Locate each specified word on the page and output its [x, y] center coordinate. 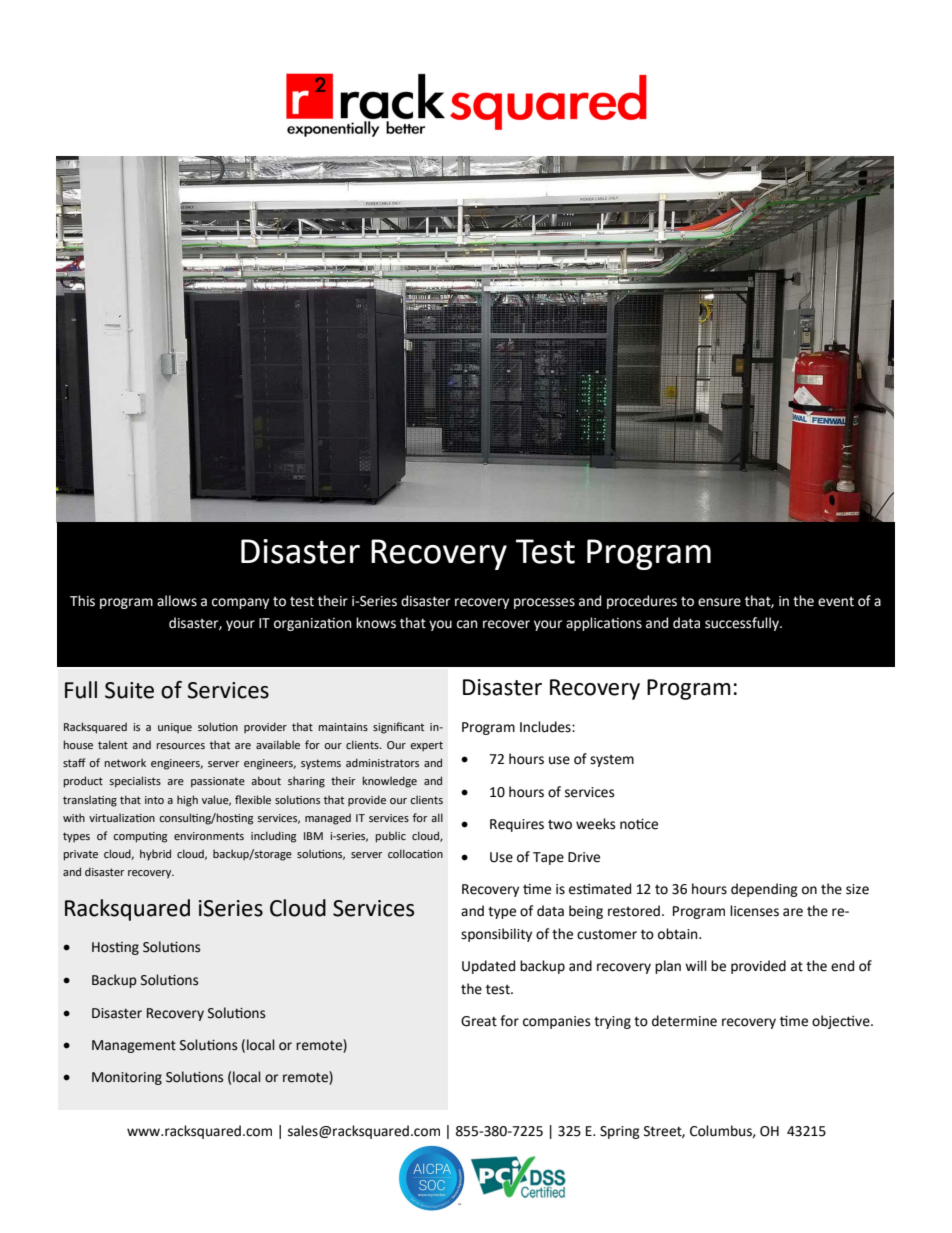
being [586, 912]
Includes [546, 727]
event [836, 602]
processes [544, 603]
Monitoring [127, 1078]
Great [479, 1021]
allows [177, 601]
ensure [719, 602]
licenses [754, 911]
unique [175, 728]
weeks [595, 824]
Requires [517, 825]
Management [134, 1046]
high [187, 801]
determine [684, 1021]
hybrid [155, 855]
